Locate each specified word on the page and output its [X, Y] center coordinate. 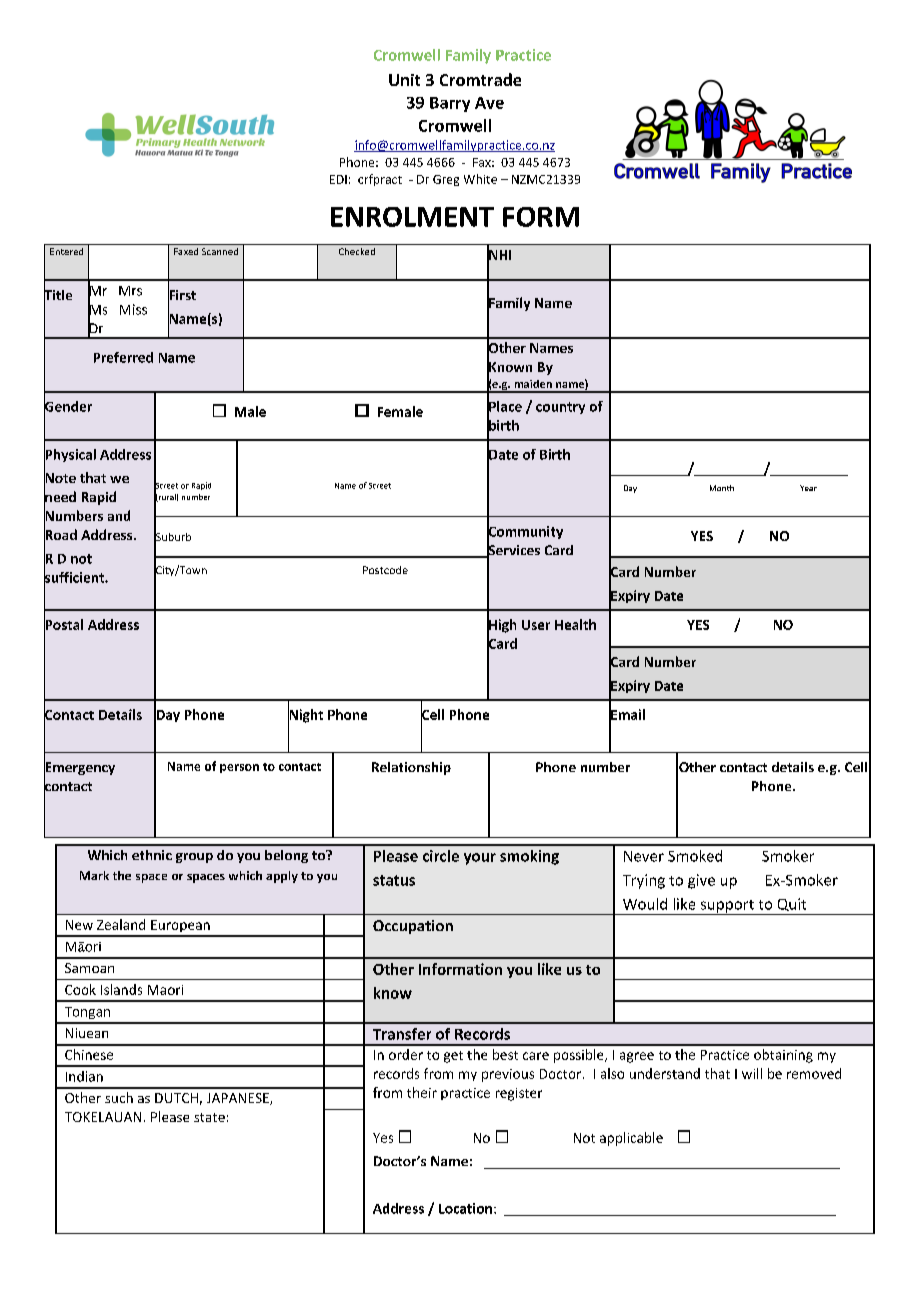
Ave [489, 103]
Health [575, 624]
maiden [533, 384]
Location [465, 1208]
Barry [450, 104]
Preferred [123, 357]
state [209, 1117]
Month [722, 488]
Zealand [121, 924]
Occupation [413, 927]
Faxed [186, 251]
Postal [63, 624]
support [727, 907]
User [536, 625]
